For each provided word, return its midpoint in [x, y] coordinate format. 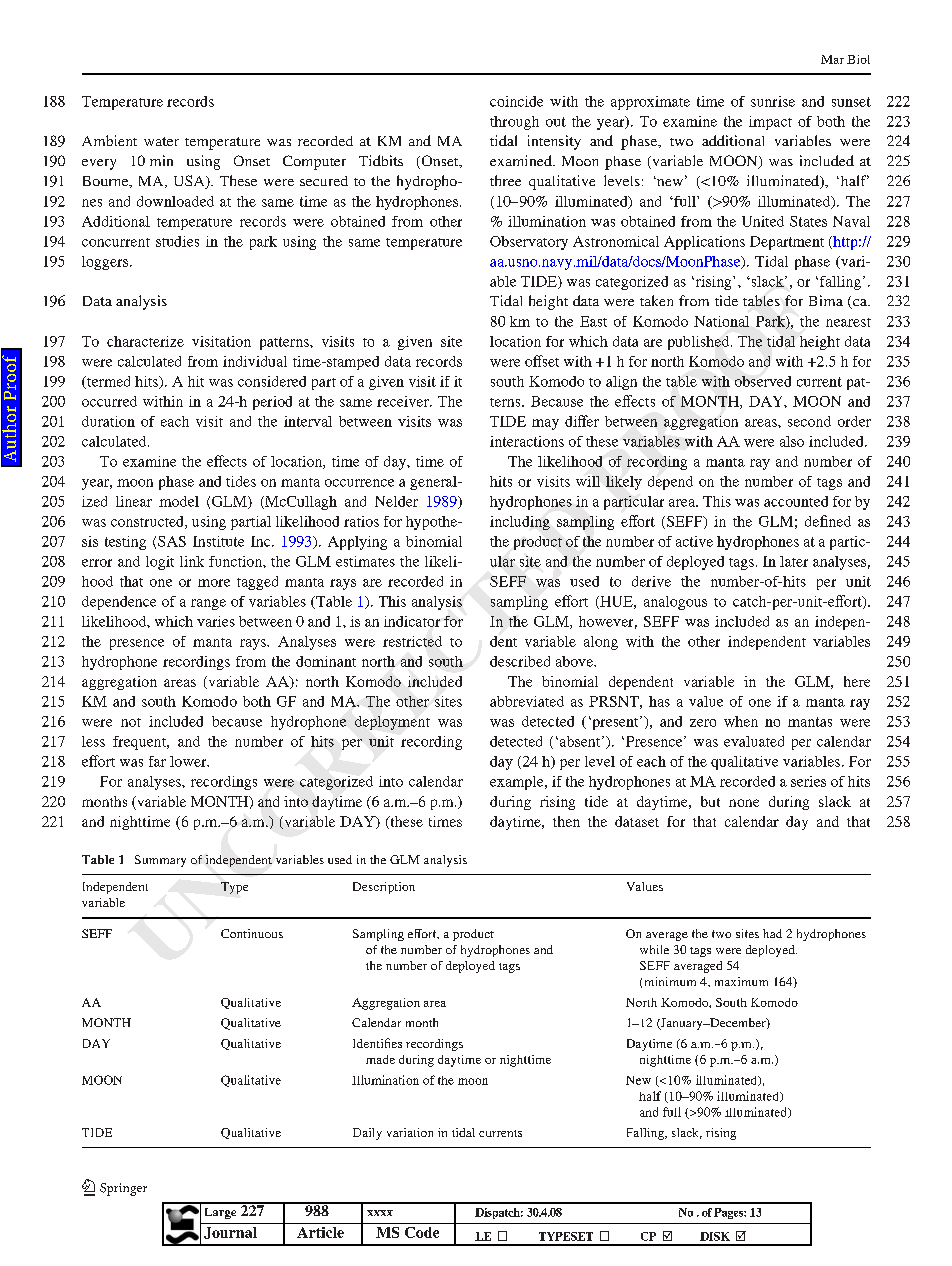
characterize [145, 341]
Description [384, 888]
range [208, 604]
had [772, 933]
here [857, 681]
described [520, 661]
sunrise [773, 101]
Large [220, 1213]
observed [763, 381]
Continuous [252, 933]
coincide [516, 101]
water [161, 141]
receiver [404, 401]
